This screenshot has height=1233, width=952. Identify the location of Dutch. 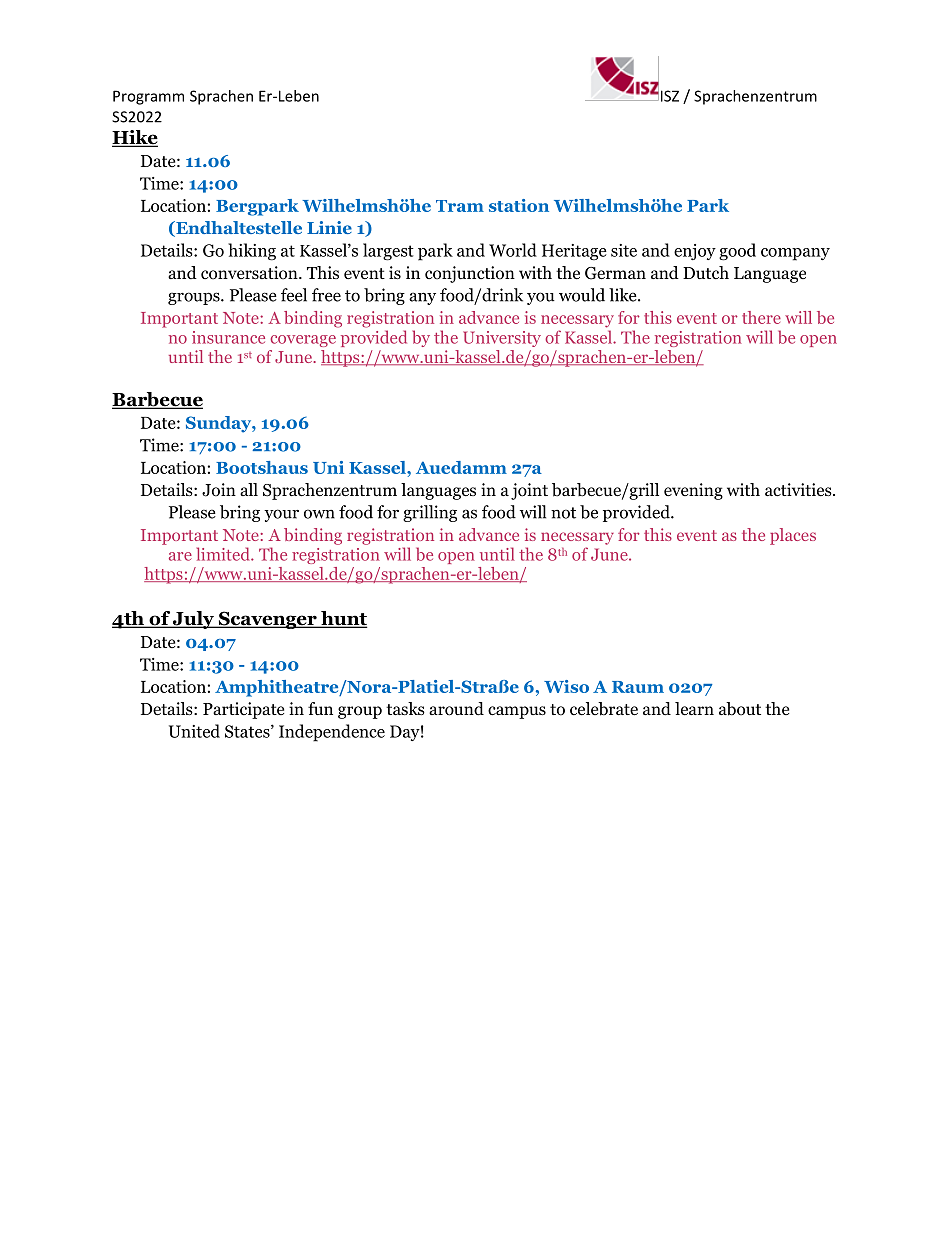
(706, 272).
